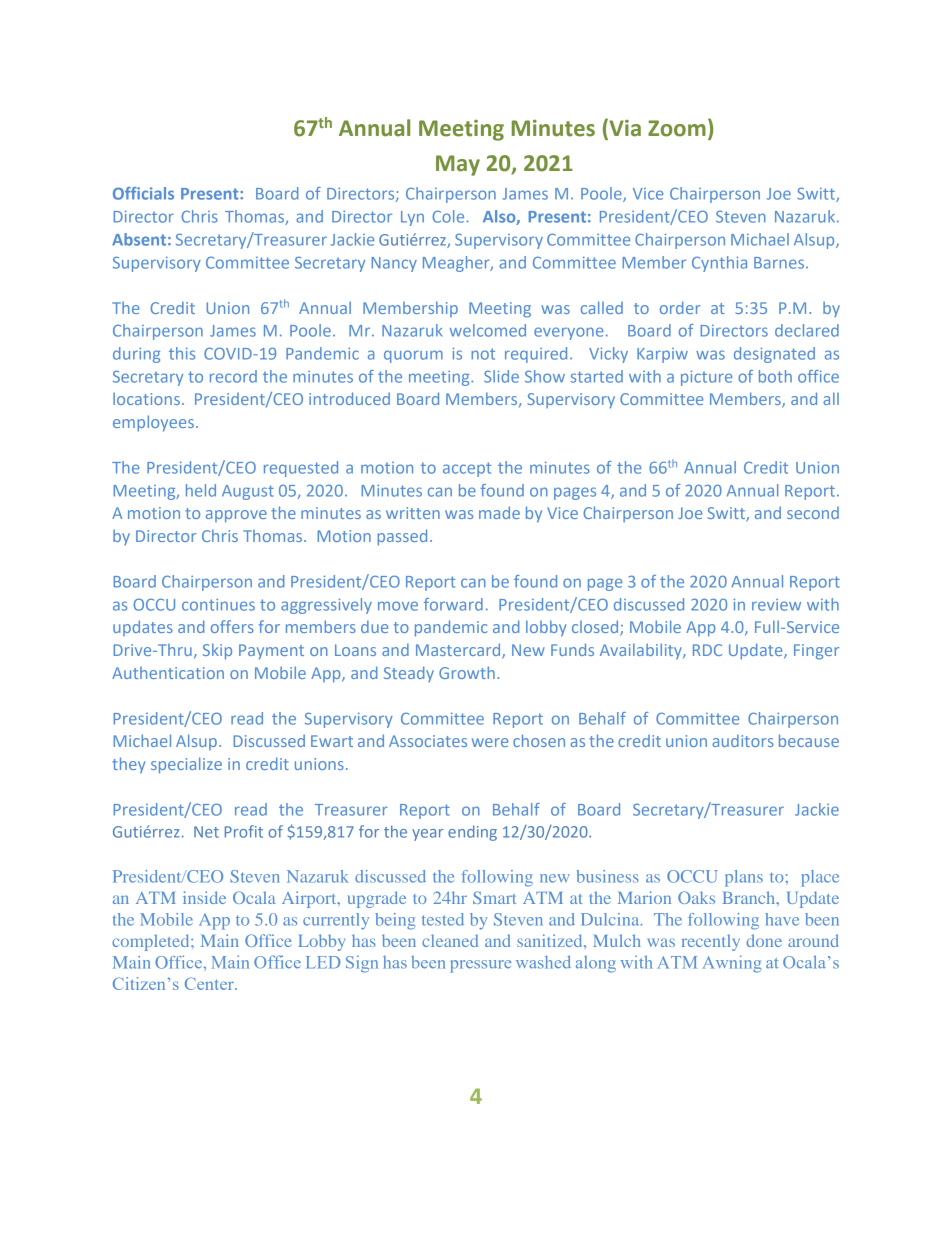  Describe the element at coordinates (458, 165) in the screenshot. I see `May` at that location.
